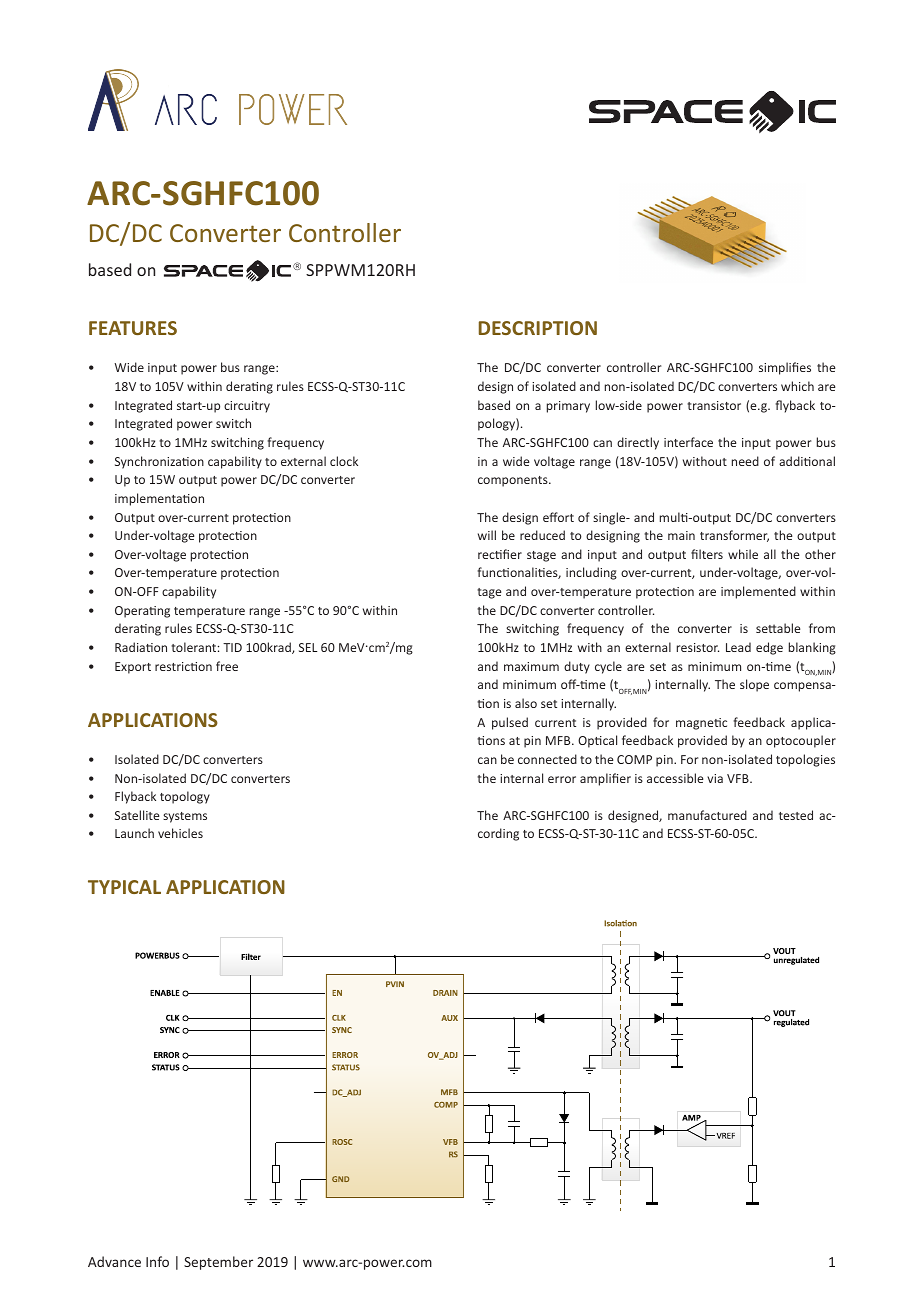 The width and height of the page is (924, 1308). I want to click on TID, so click(232, 647).
